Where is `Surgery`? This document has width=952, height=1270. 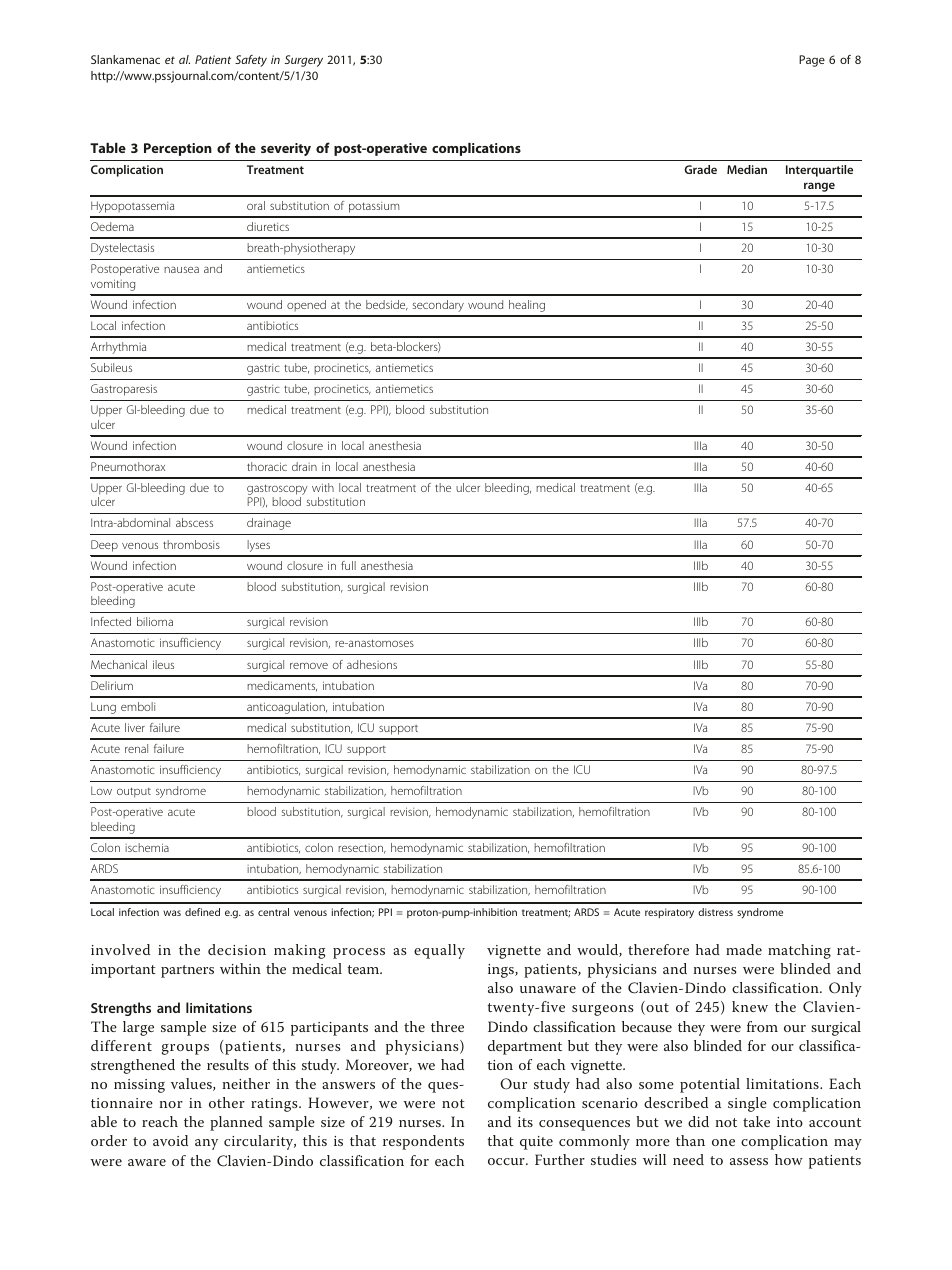 Surgery is located at coordinates (304, 61).
